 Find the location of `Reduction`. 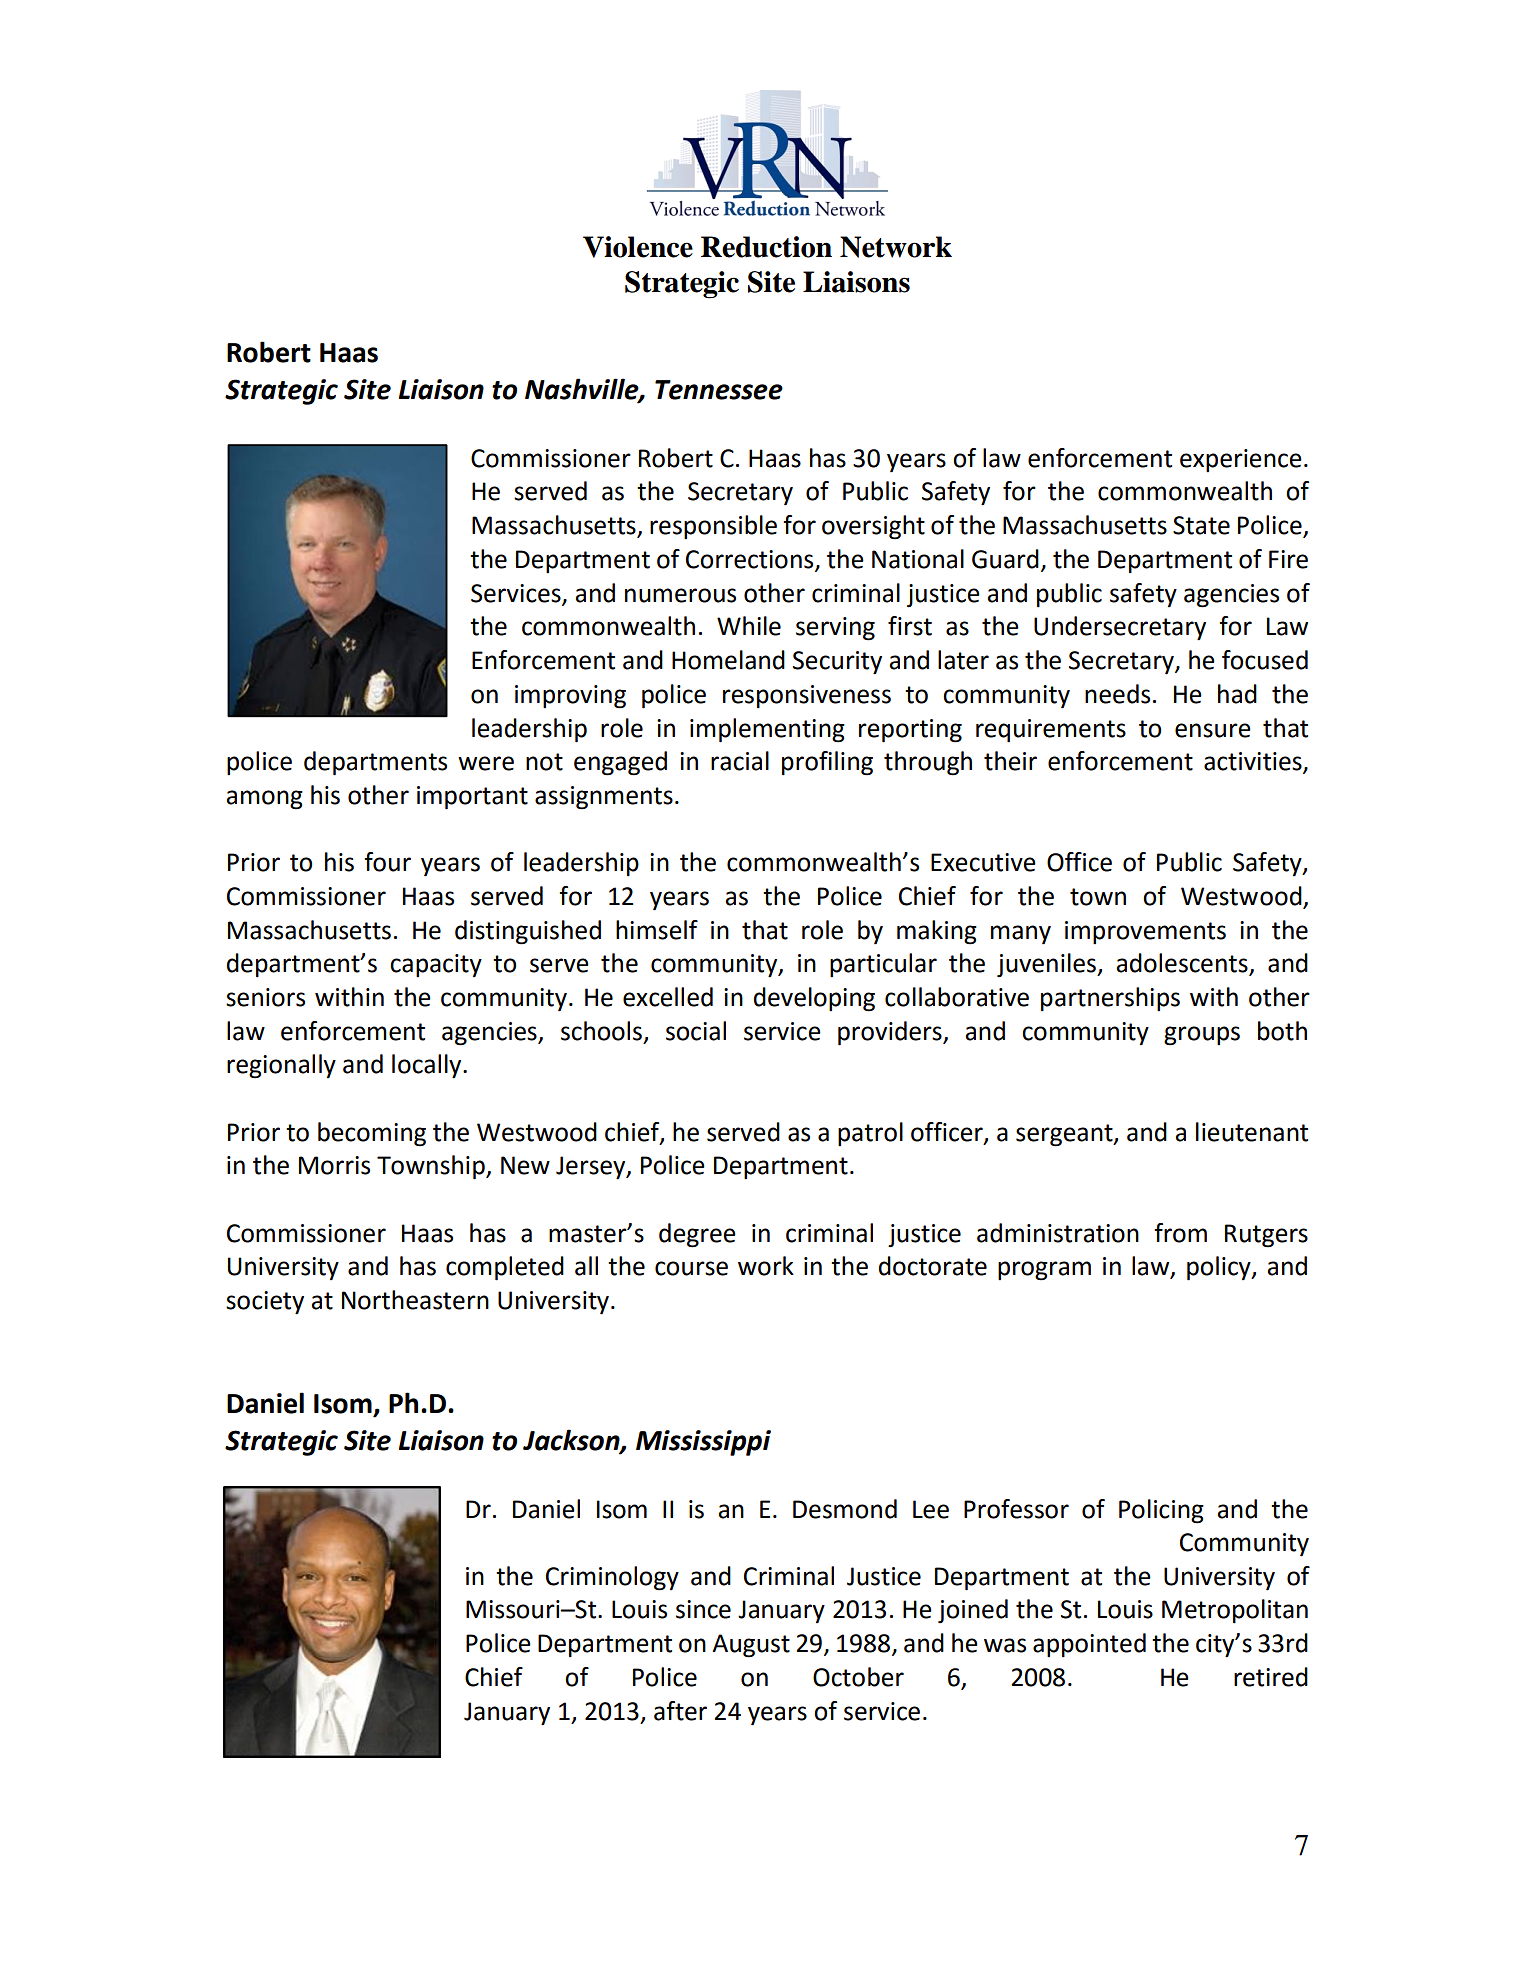

Reduction is located at coordinates (766, 247).
